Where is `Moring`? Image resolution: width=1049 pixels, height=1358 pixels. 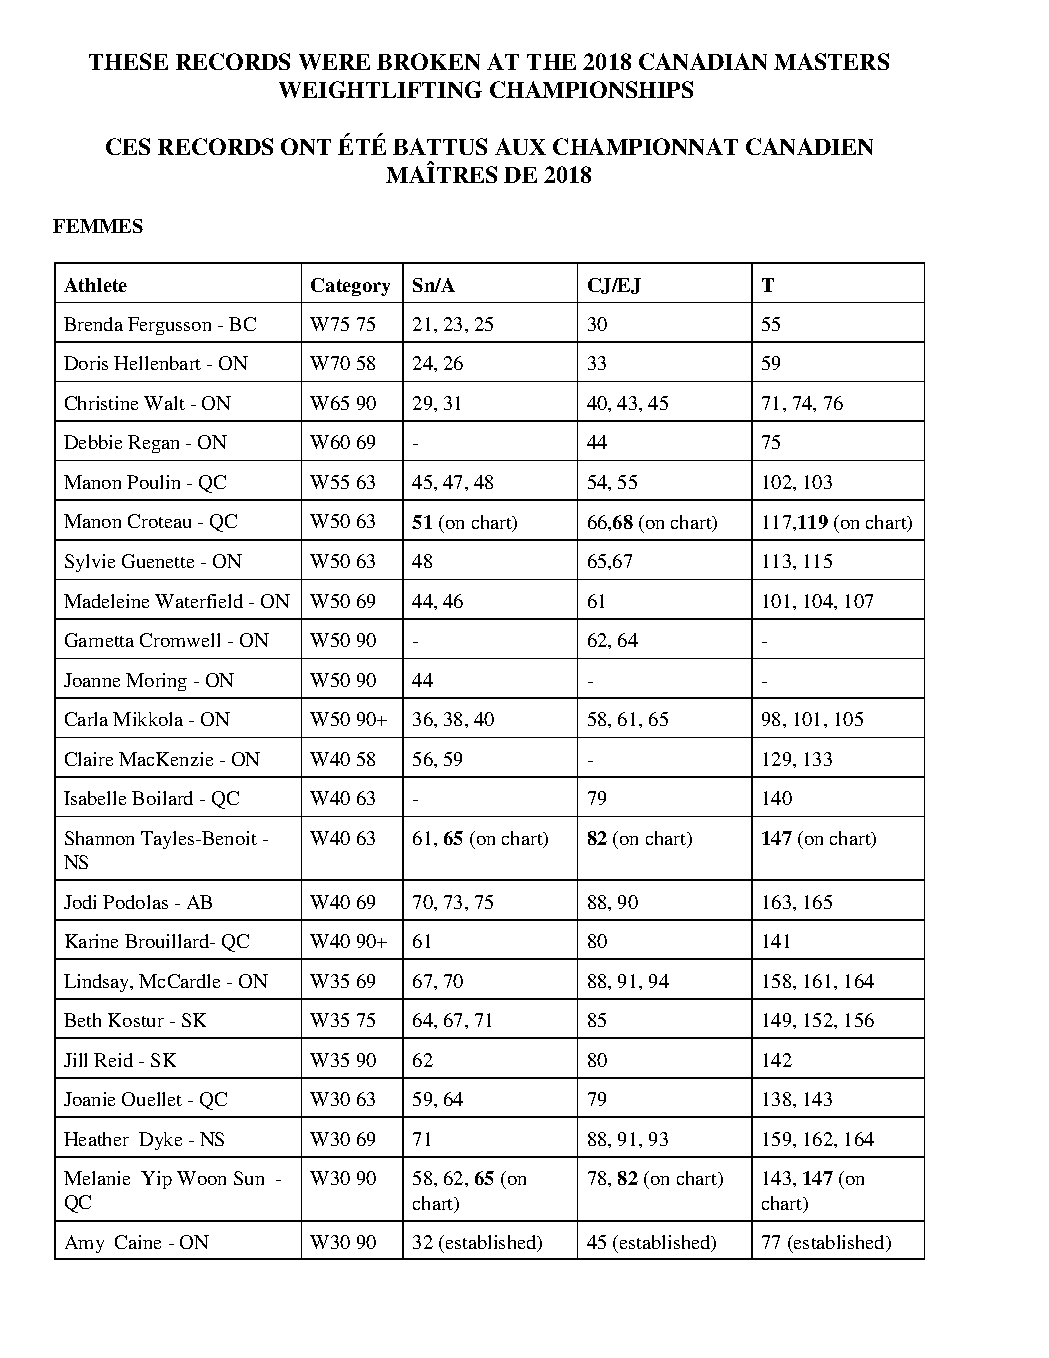 Moring is located at coordinates (156, 682).
